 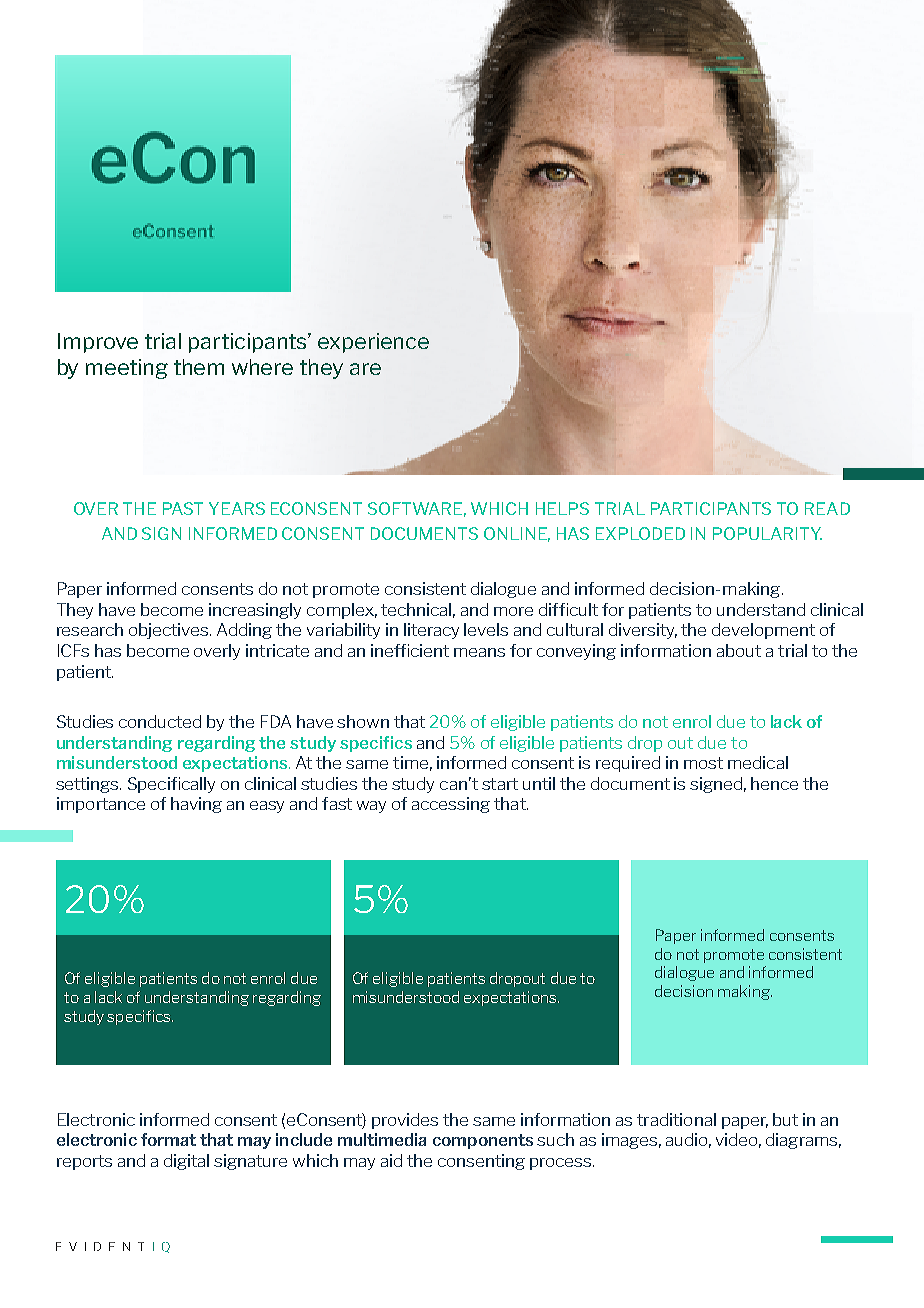 What do you see at coordinates (186, 1162) in the screenshot?
I see `digital` at bounding box center [186, 1162].
